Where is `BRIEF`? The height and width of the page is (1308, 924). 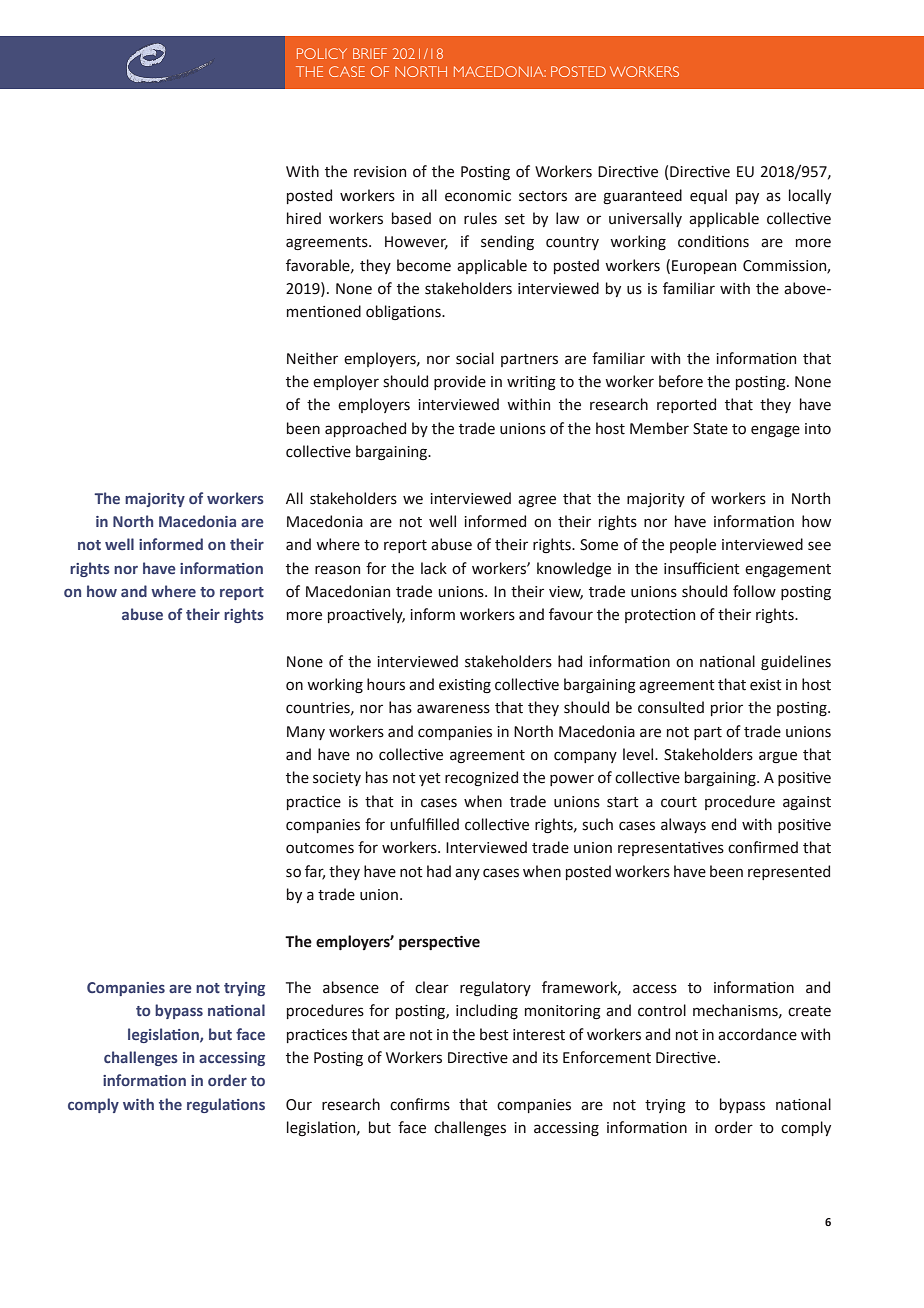 BRIEF is located at coordinates (370, 53).
